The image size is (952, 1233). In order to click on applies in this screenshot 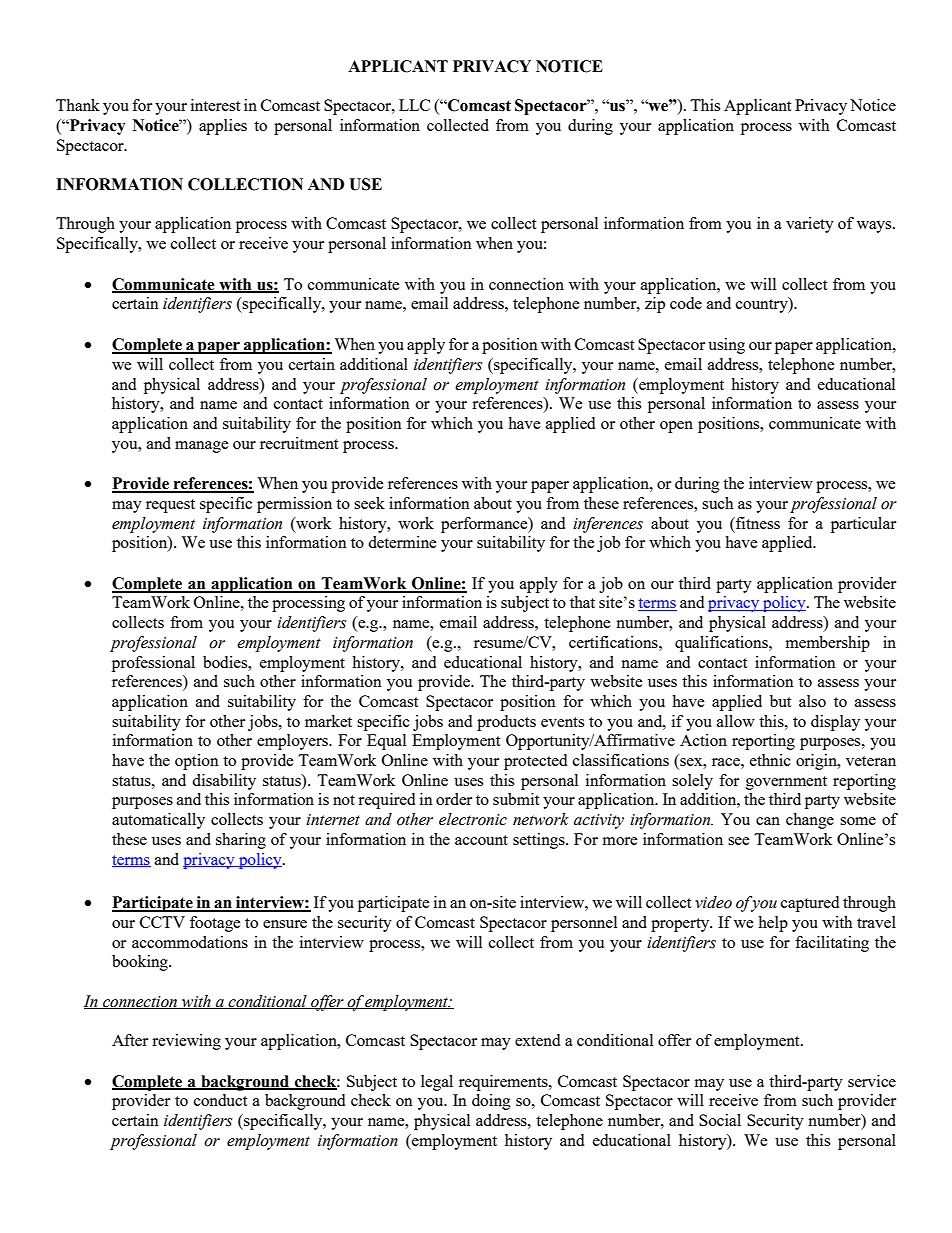, I will do `click(223, 127)`.
